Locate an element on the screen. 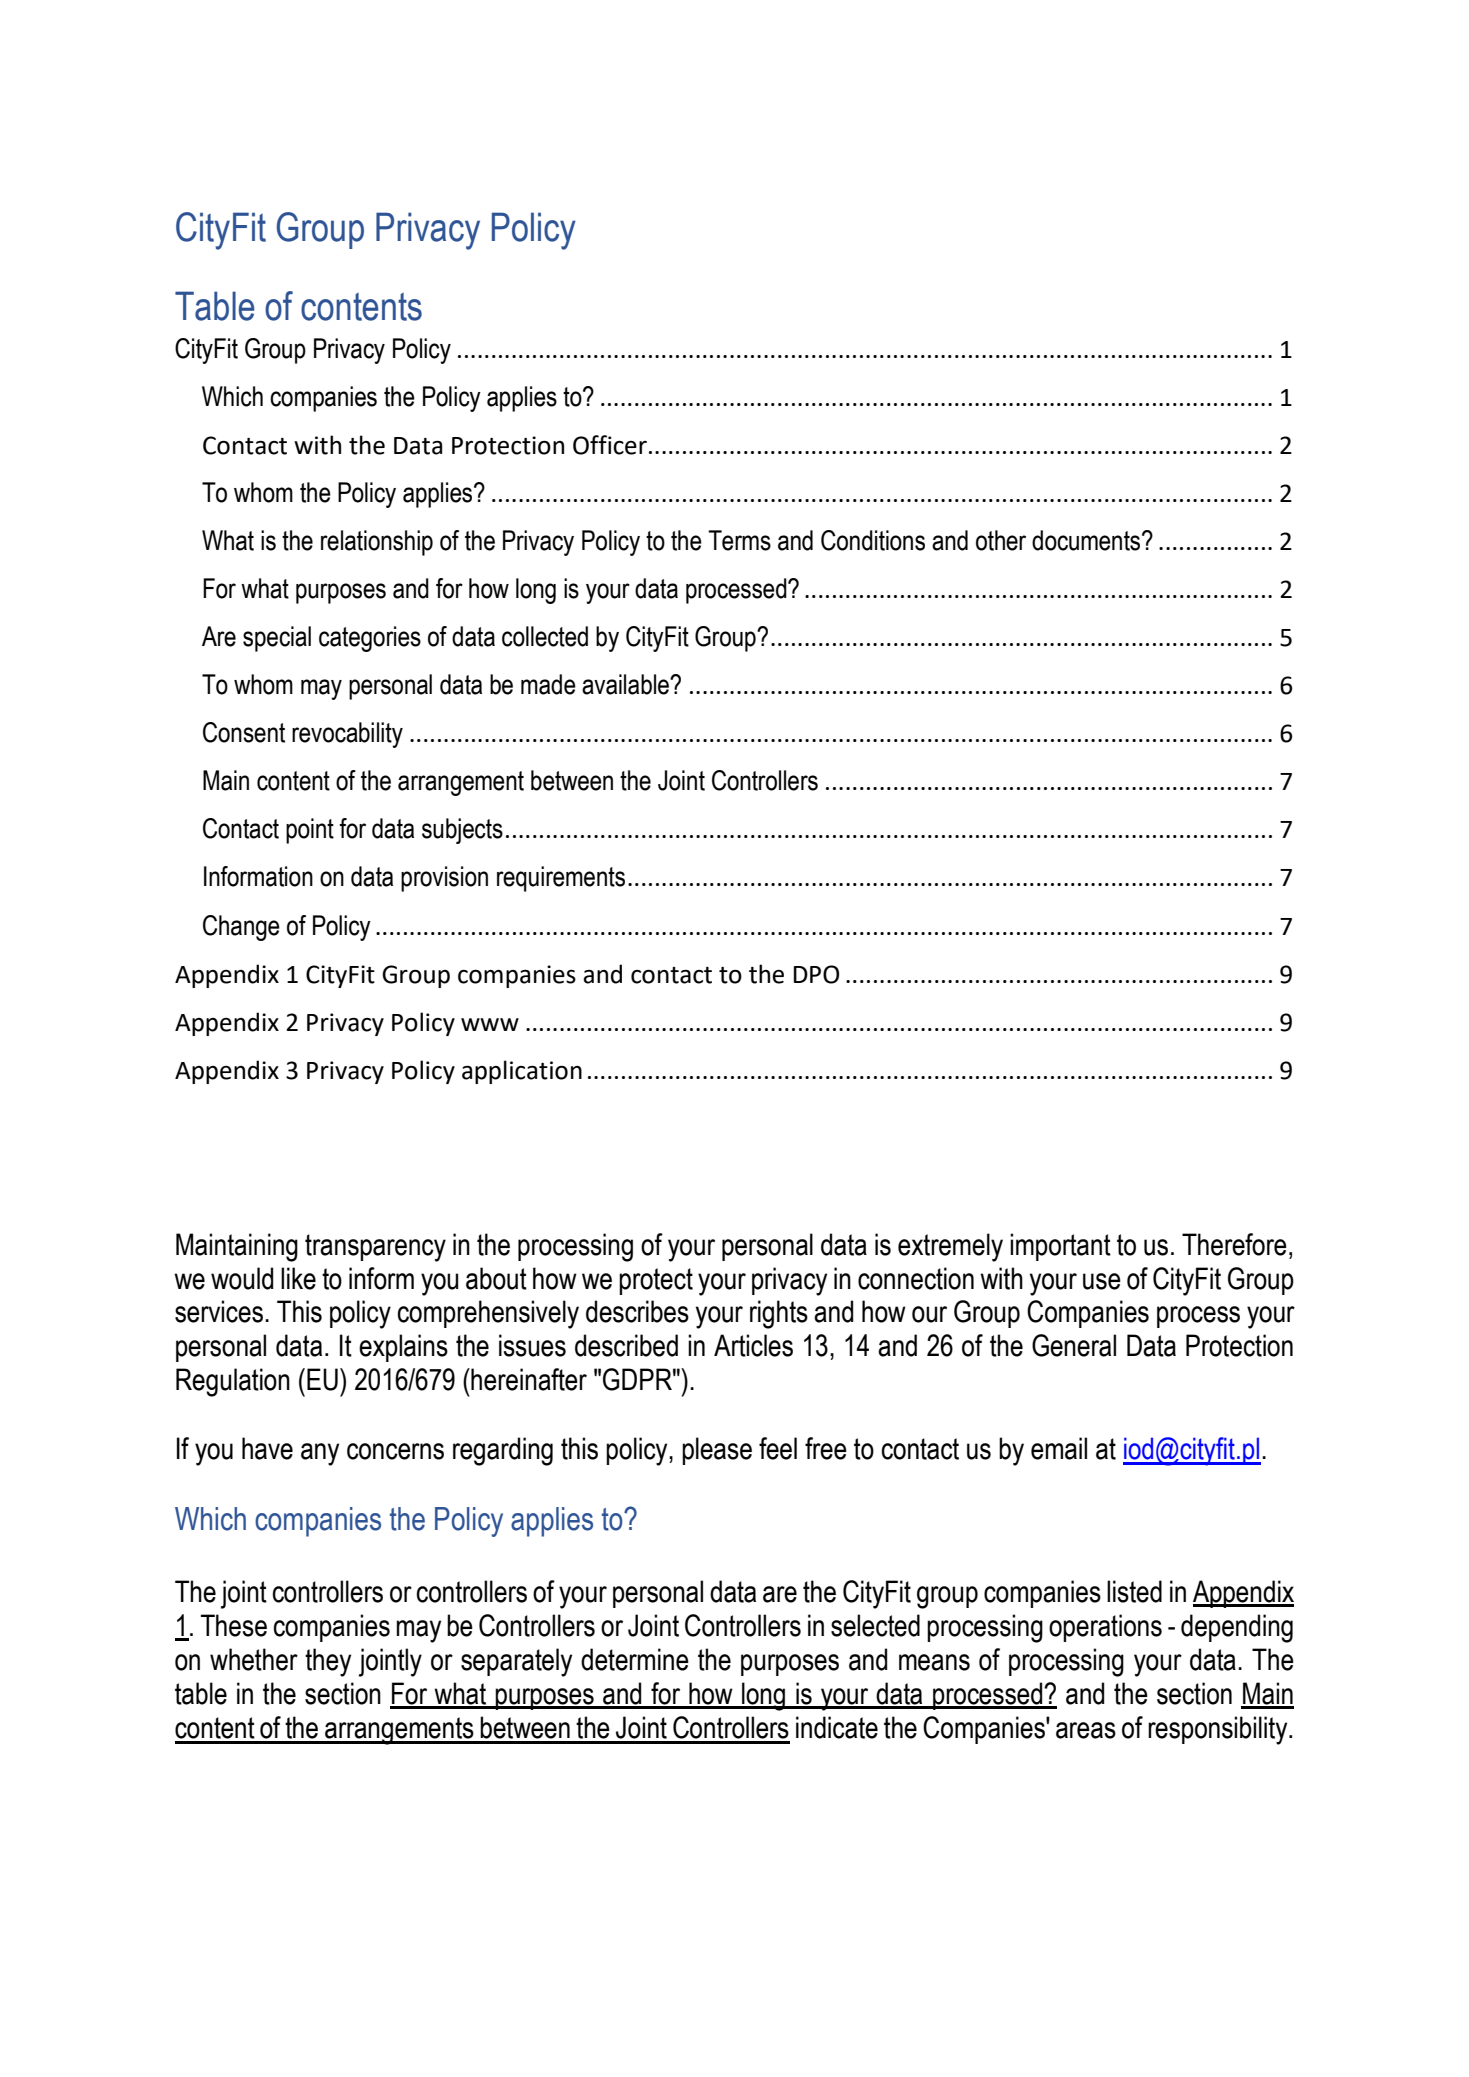 The height and width of the screenshot is (2077, 1469). available is located at coordinates (626, 684).
